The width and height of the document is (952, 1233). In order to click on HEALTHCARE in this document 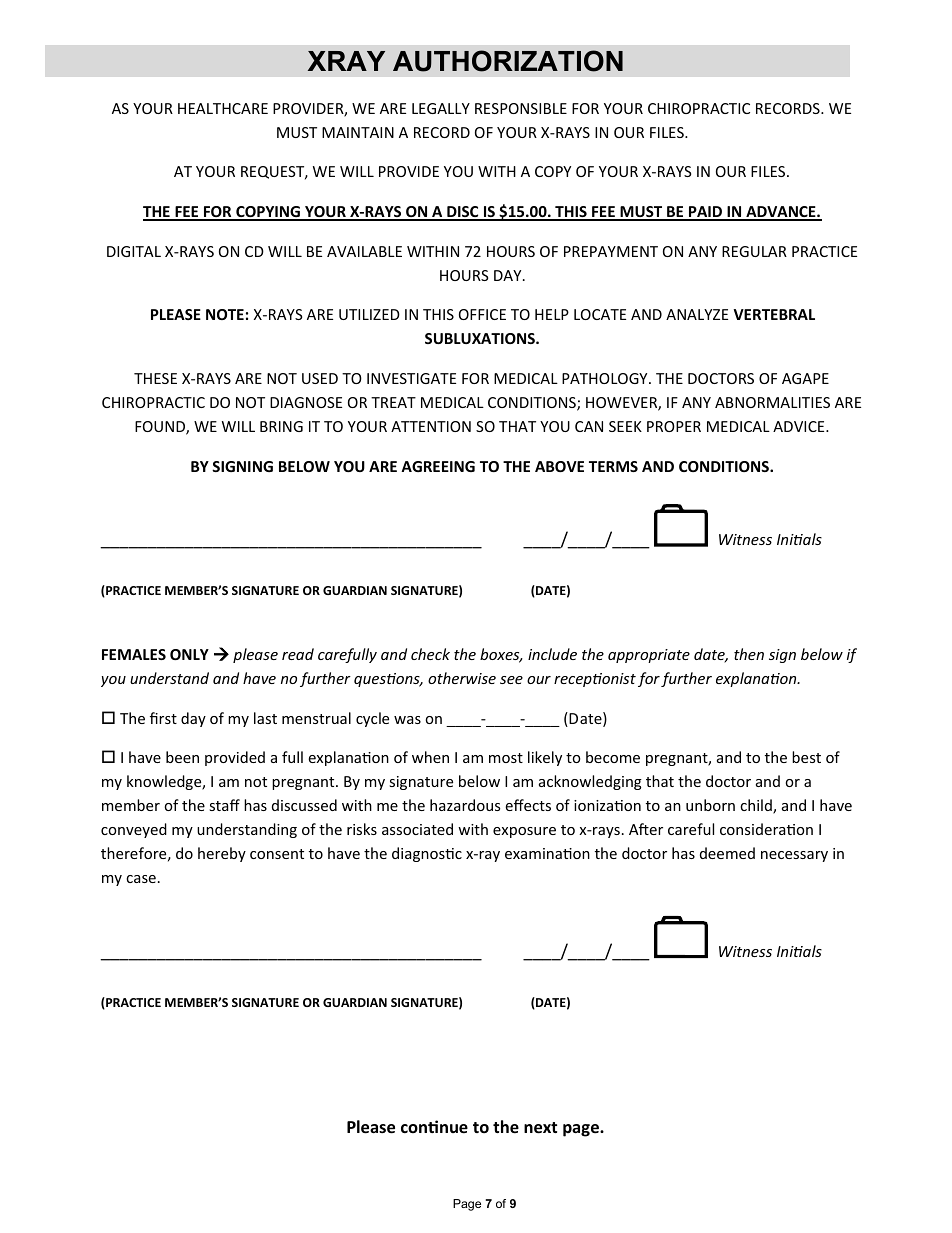, I will do `click(223, 108)`.
